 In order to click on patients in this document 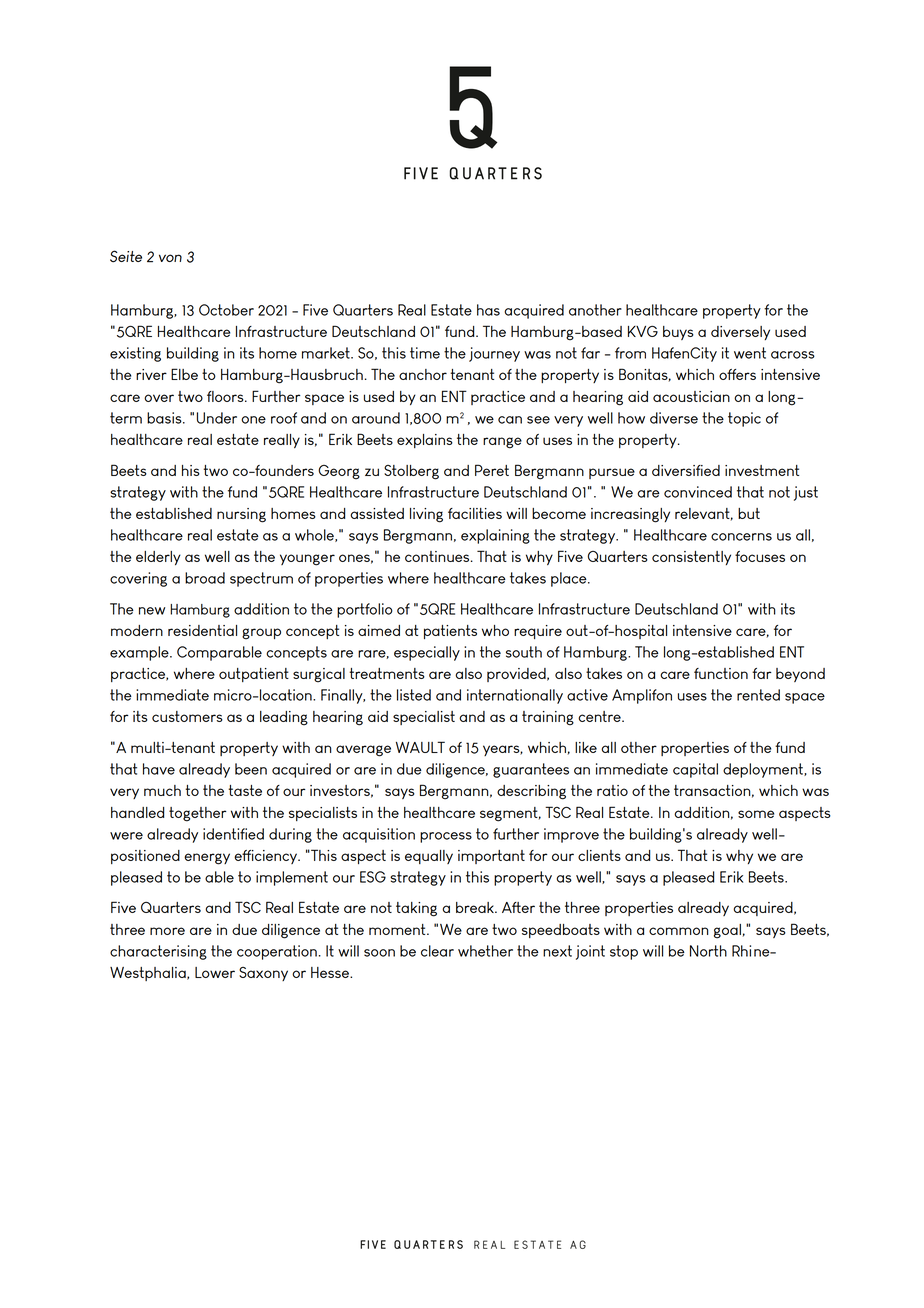, I will do `click(450, 632)`.
